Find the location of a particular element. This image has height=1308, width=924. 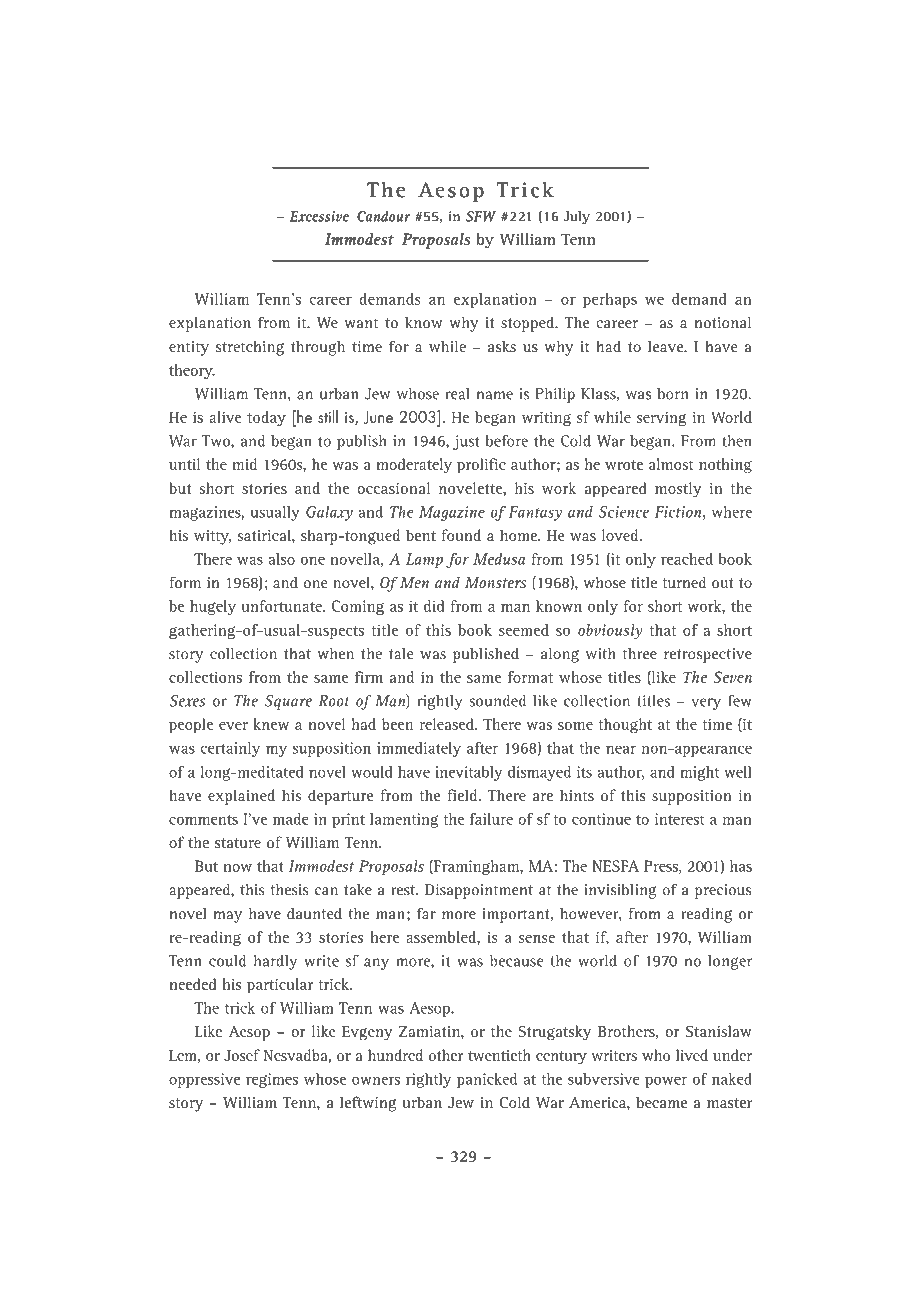

perhaps is located at coordinates (610, 300).
